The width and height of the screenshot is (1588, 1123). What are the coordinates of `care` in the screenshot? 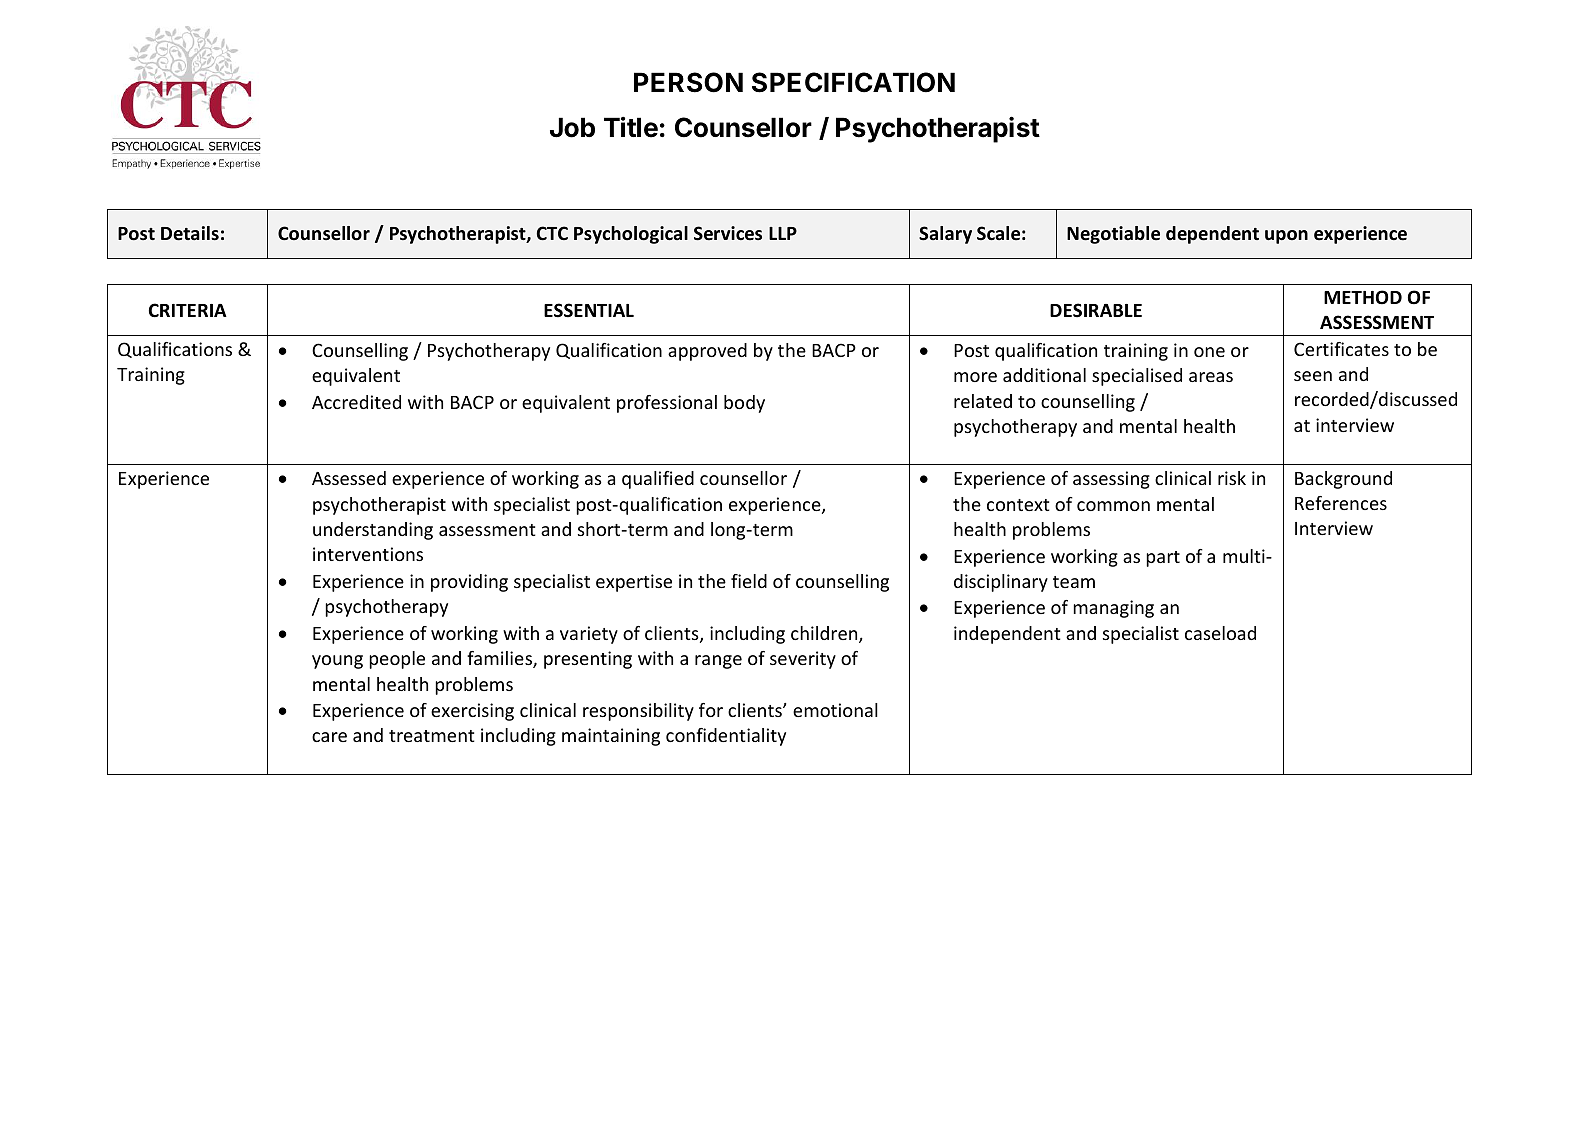 It's located at (329, 737).
